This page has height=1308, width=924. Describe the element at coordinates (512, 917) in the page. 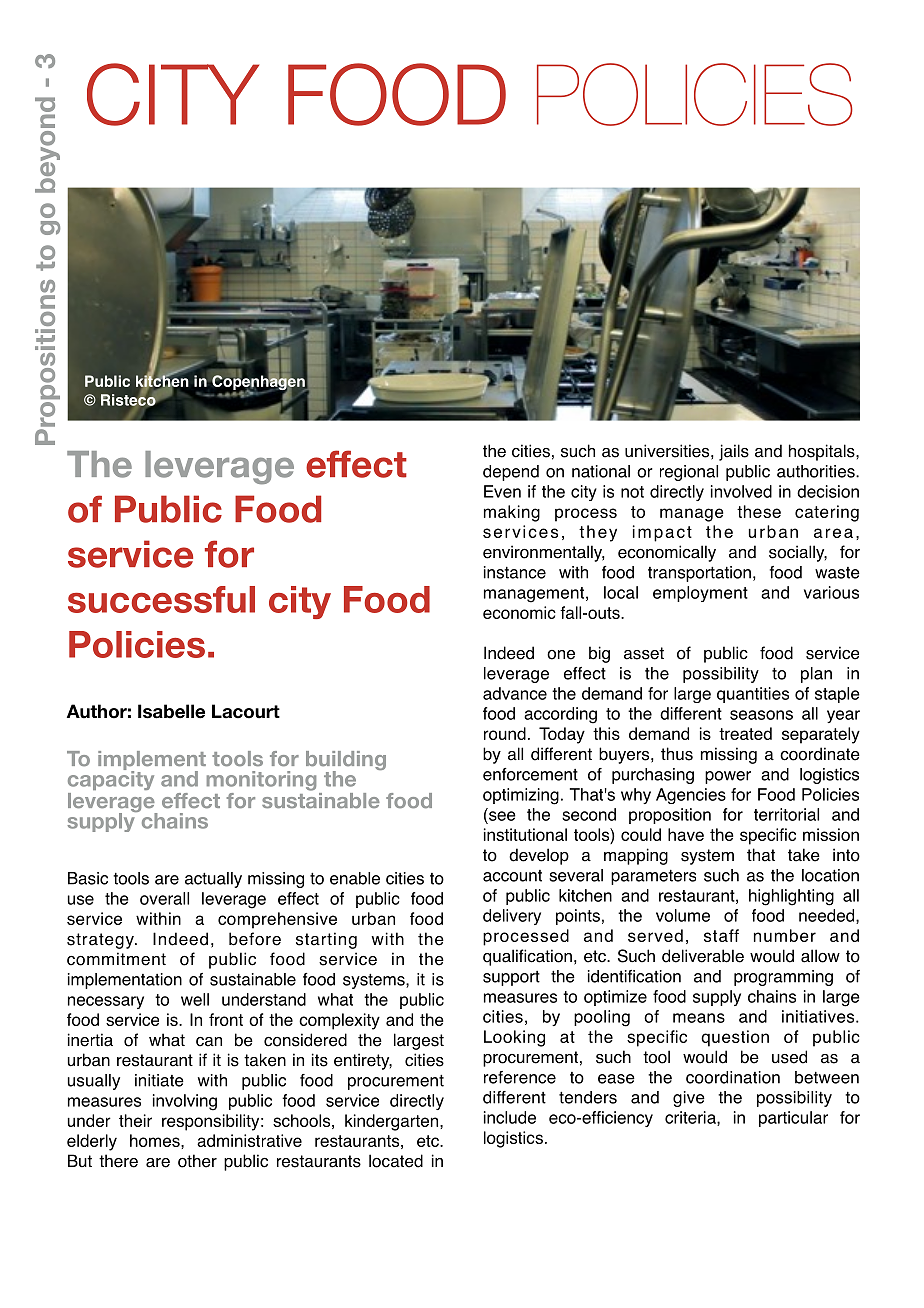

I see `delivery` at that location.
